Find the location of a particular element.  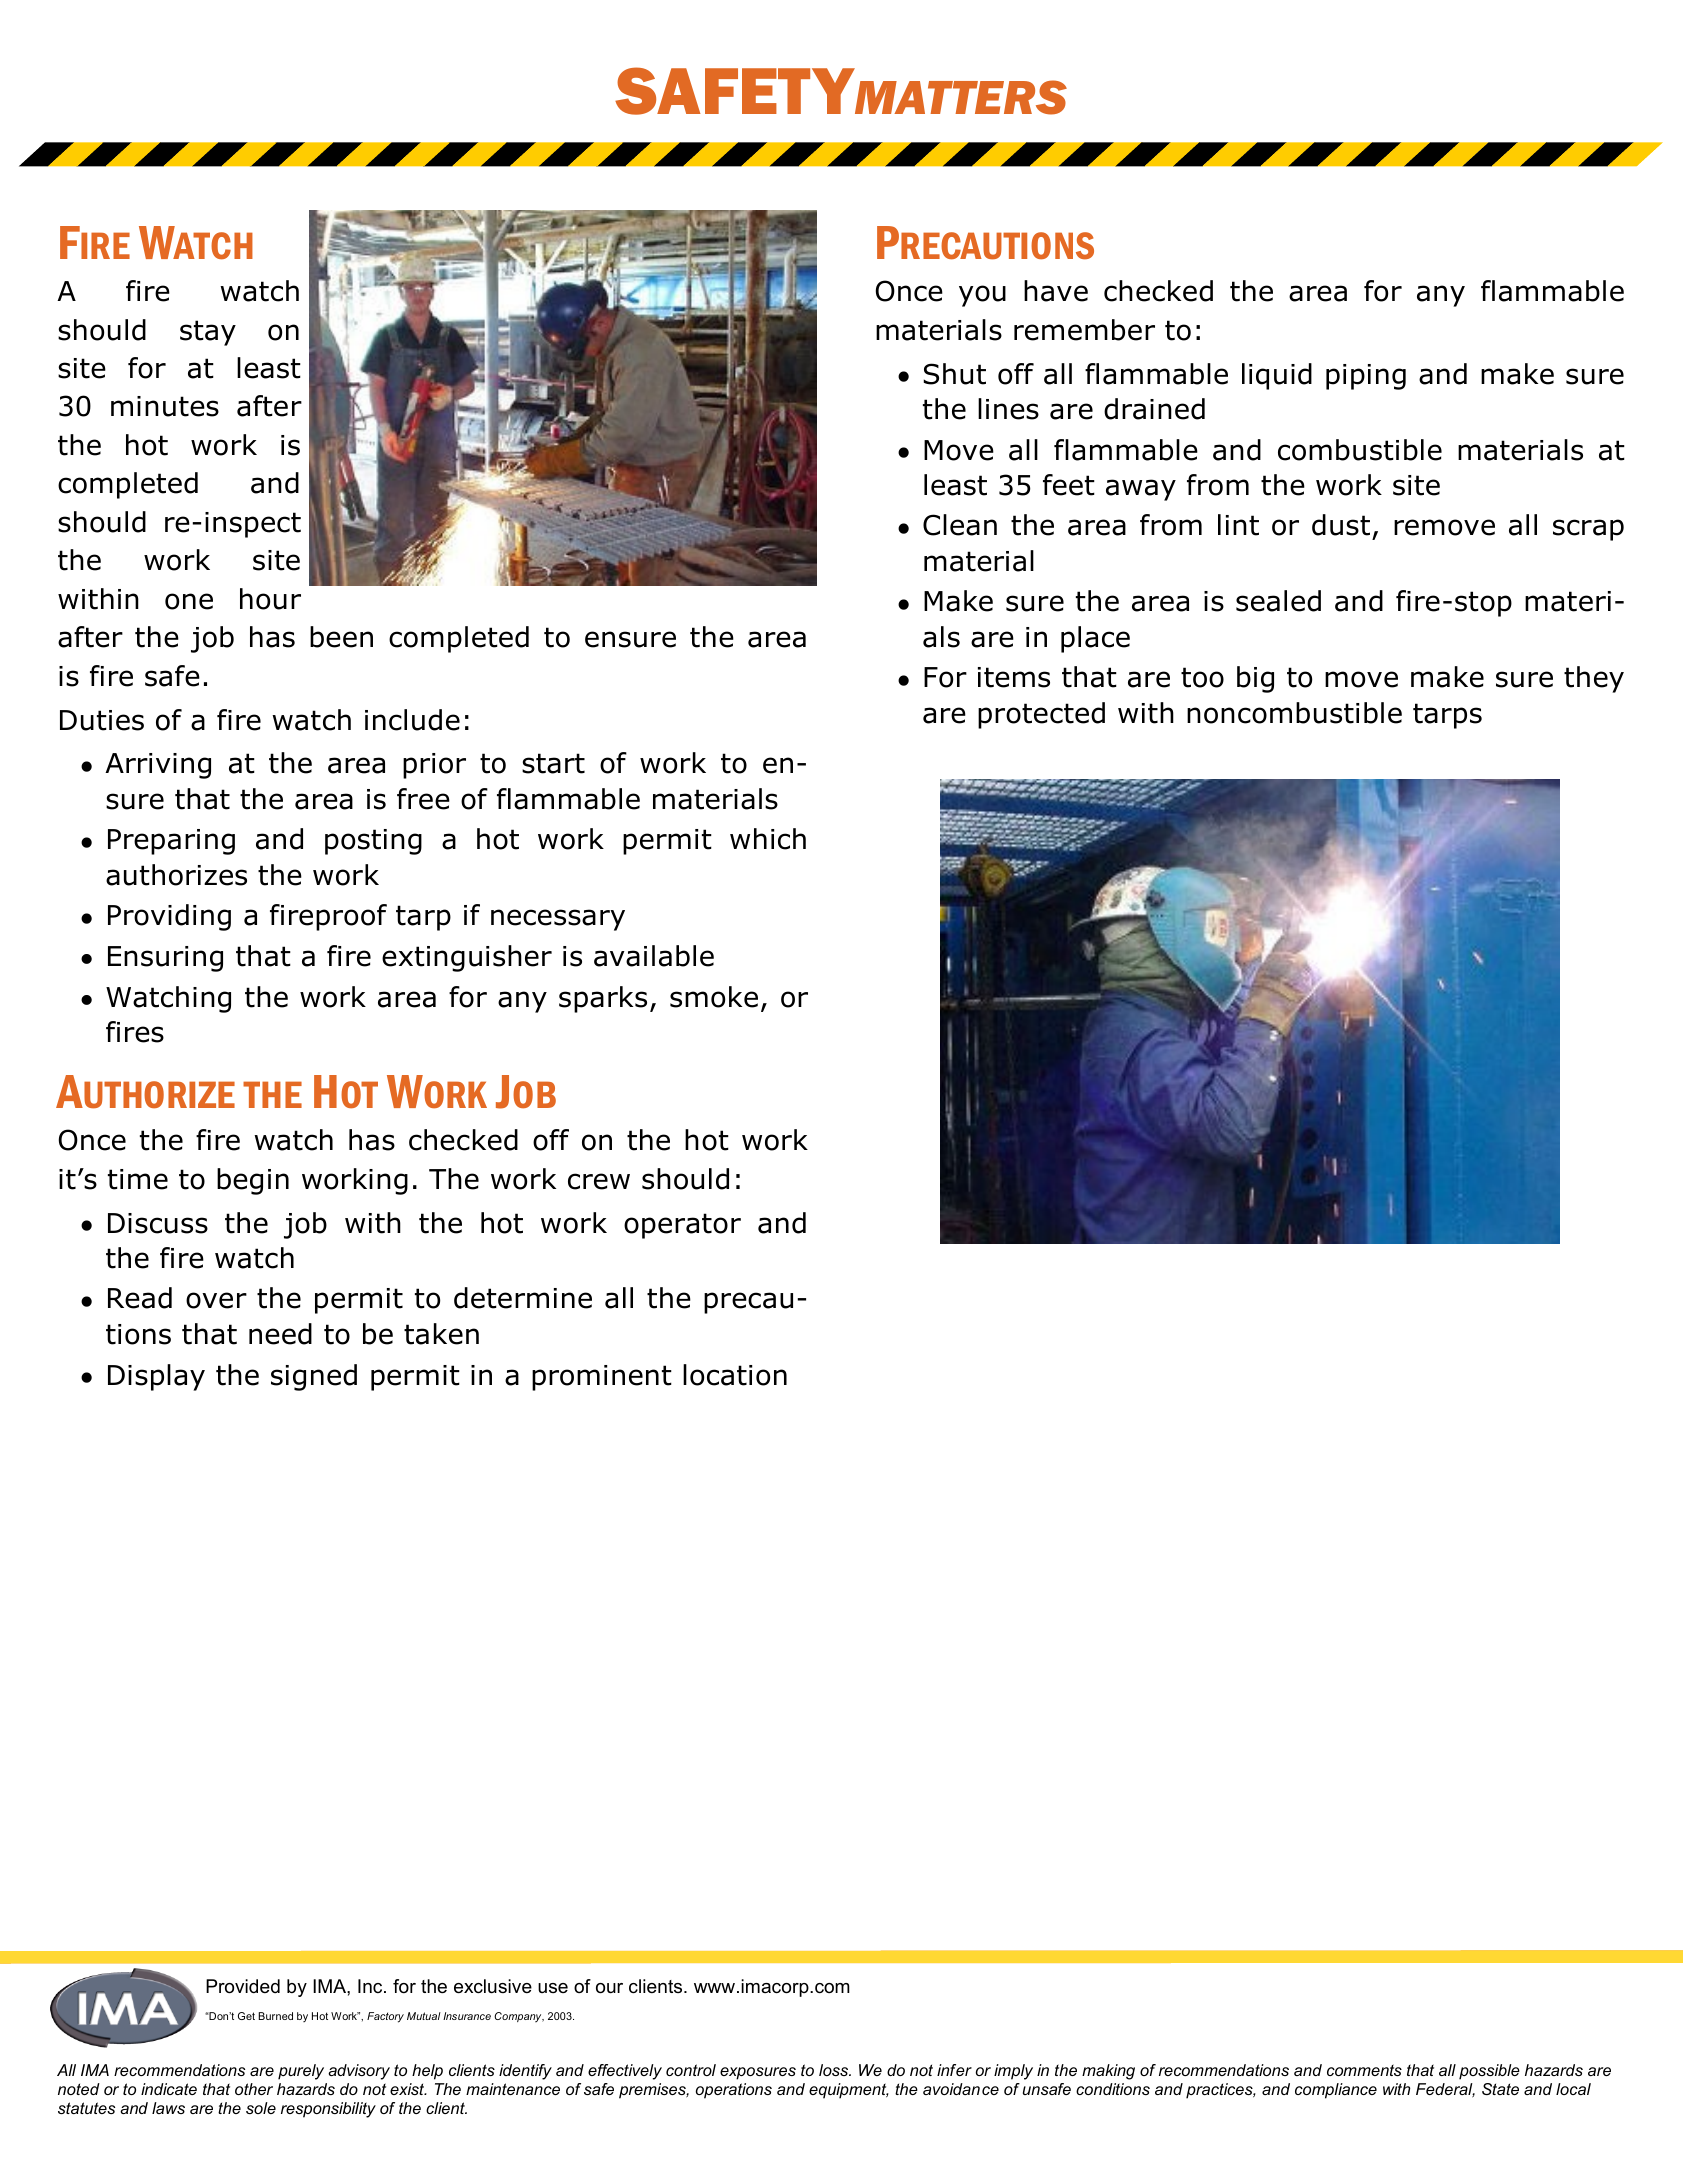

begin is located at coordinates (253, 1181).
